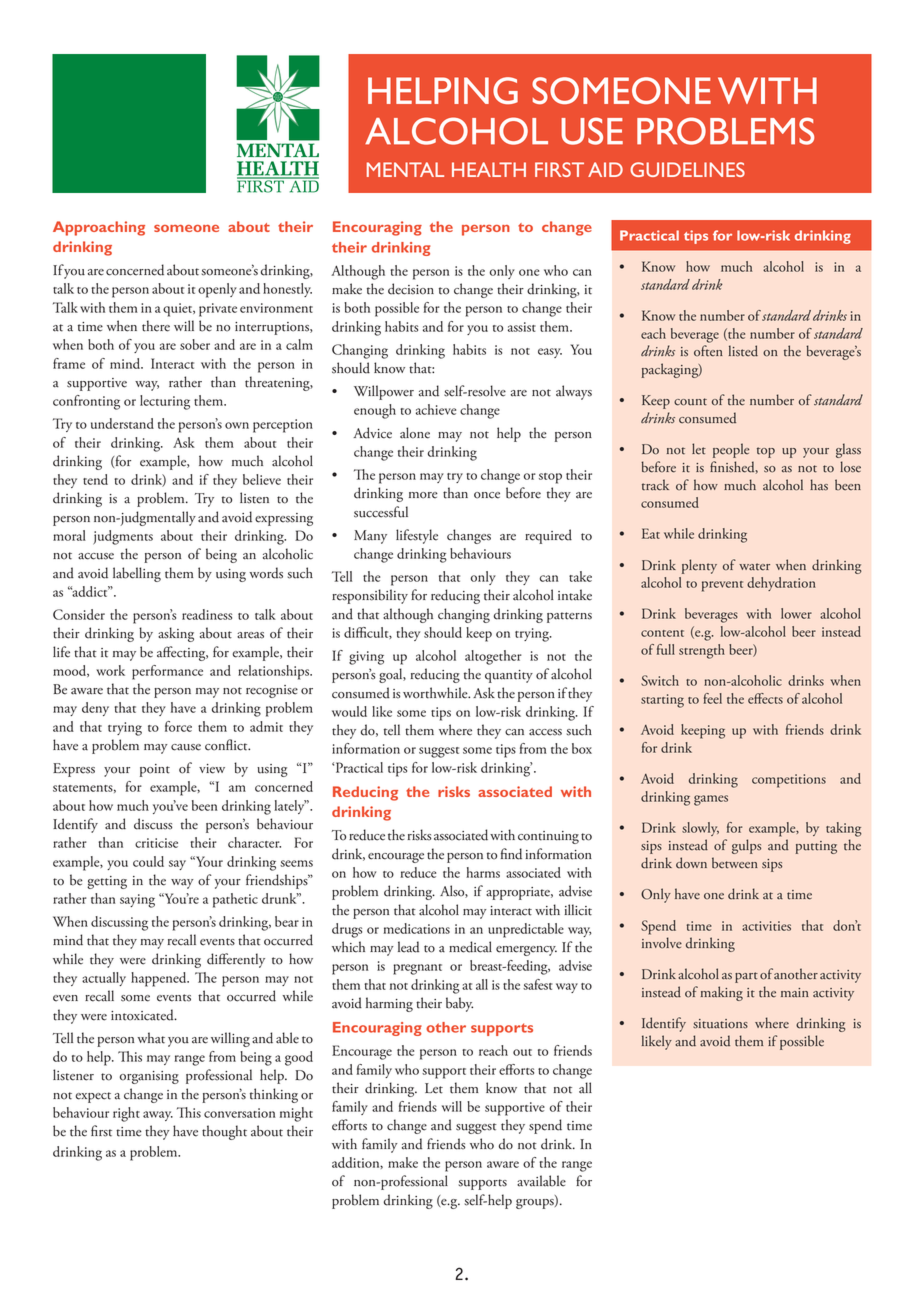  What do you see at coordinates (436, 409) in the image?
I see `achieve` at bounding box center [436, 409].
